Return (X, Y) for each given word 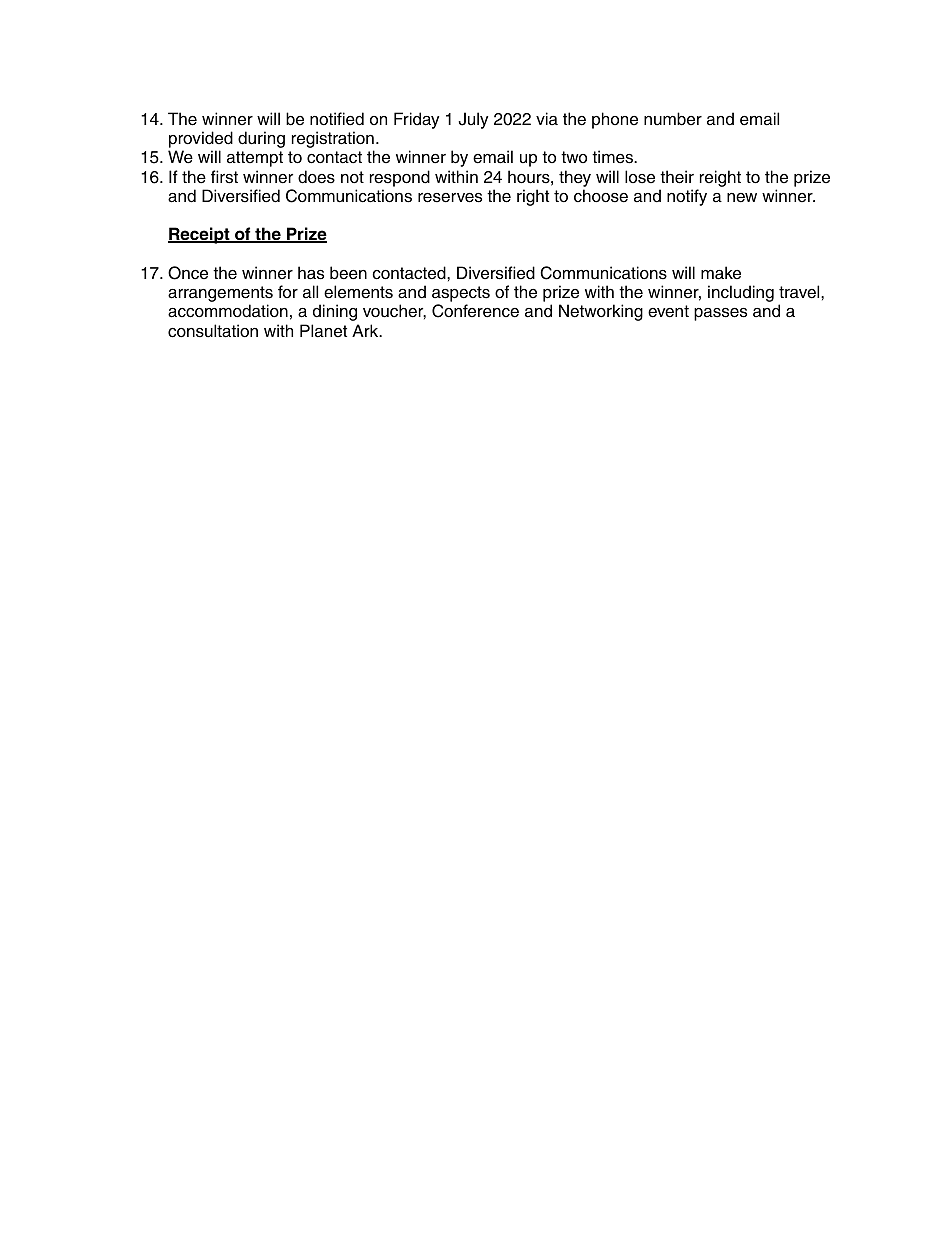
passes (720, 314)
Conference (475, 311)
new (742, 198)
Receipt (200, 235)
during (261, 139)
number (673, 119)
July (473, 120)
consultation (213, 331)
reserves (450, 198)
